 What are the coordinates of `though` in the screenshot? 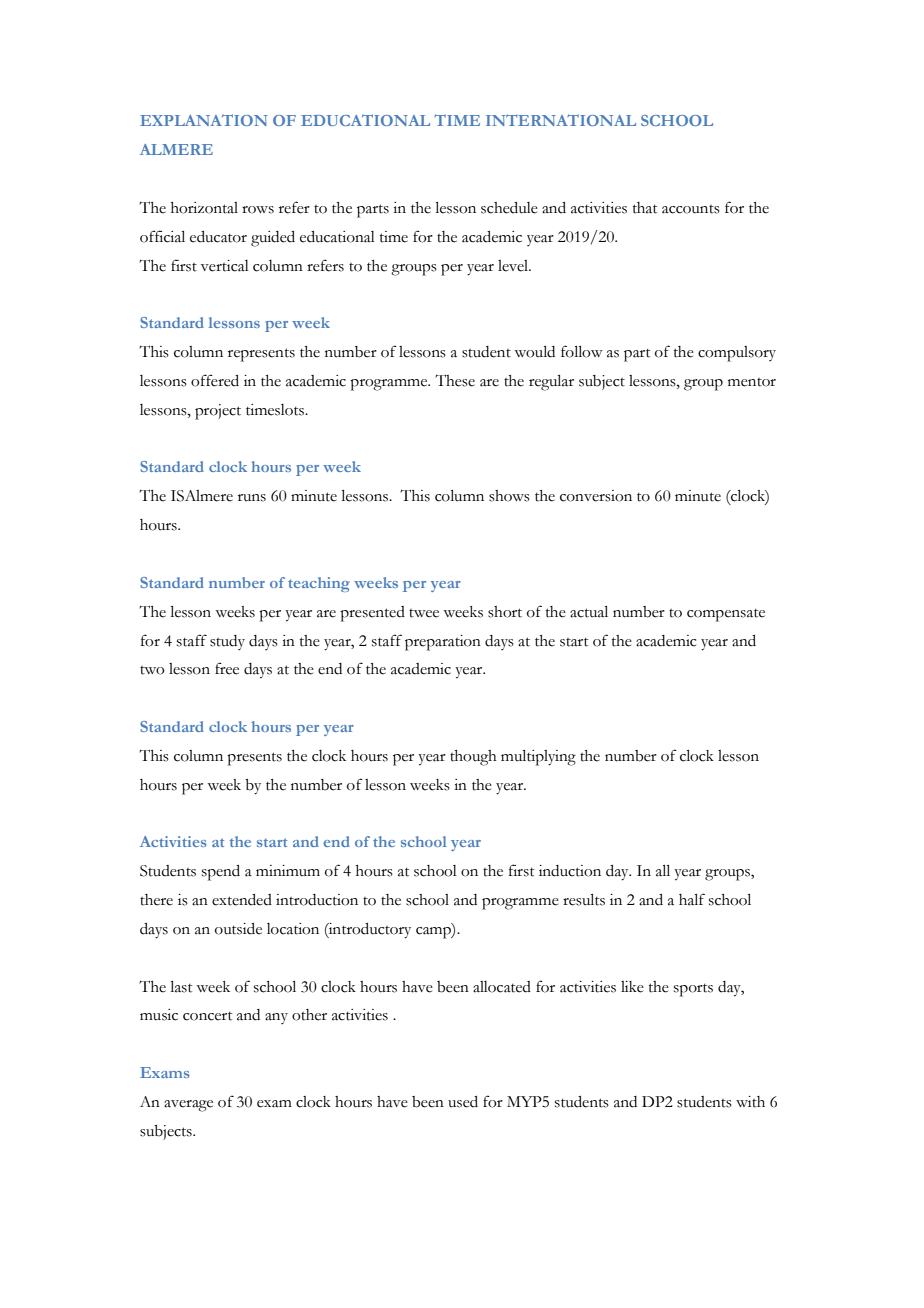 It's located at (473, 758).
